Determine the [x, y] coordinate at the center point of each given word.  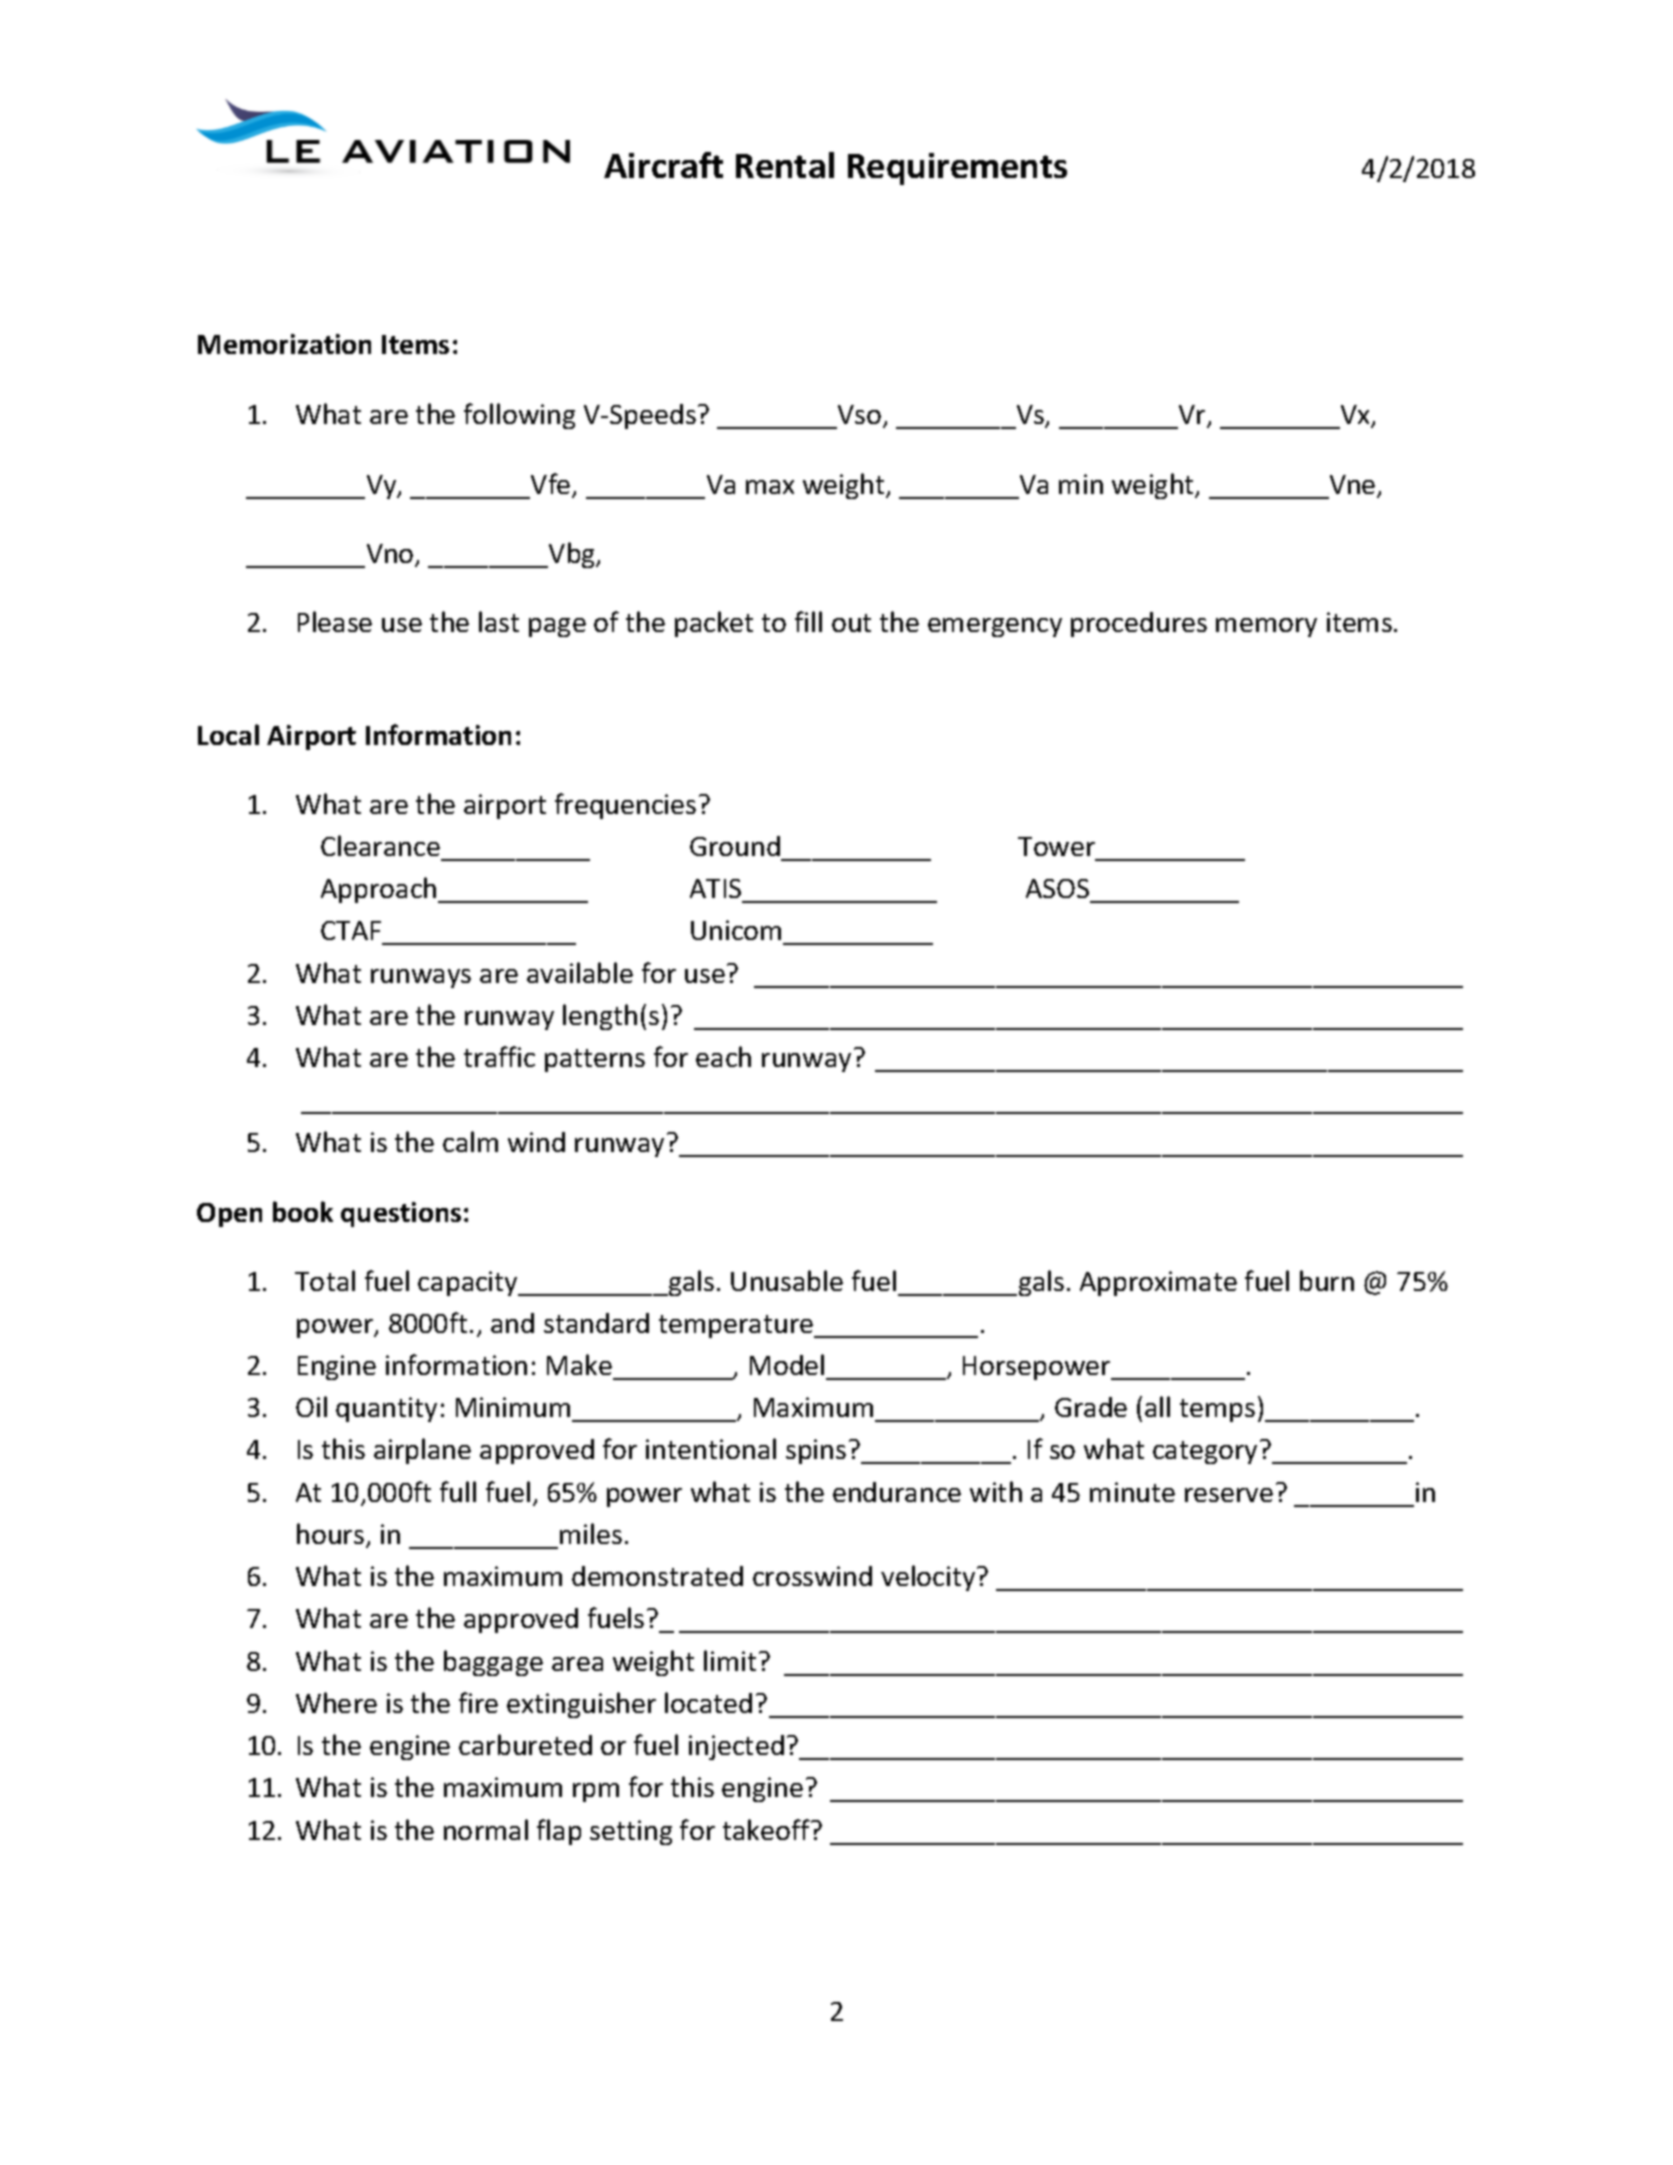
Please [335, 621]
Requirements [957, 169]
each [723, 1056]
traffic [499, 1056]
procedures [1139, 624]
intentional [711, 1448]
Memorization [284, 344]
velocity [929, 1578]
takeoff [768, 1829]
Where [336, 1702]
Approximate [1158, 1283]
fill [808, 621]
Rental [785, 165]
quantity [386, 1409]
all [1157, 1406]
